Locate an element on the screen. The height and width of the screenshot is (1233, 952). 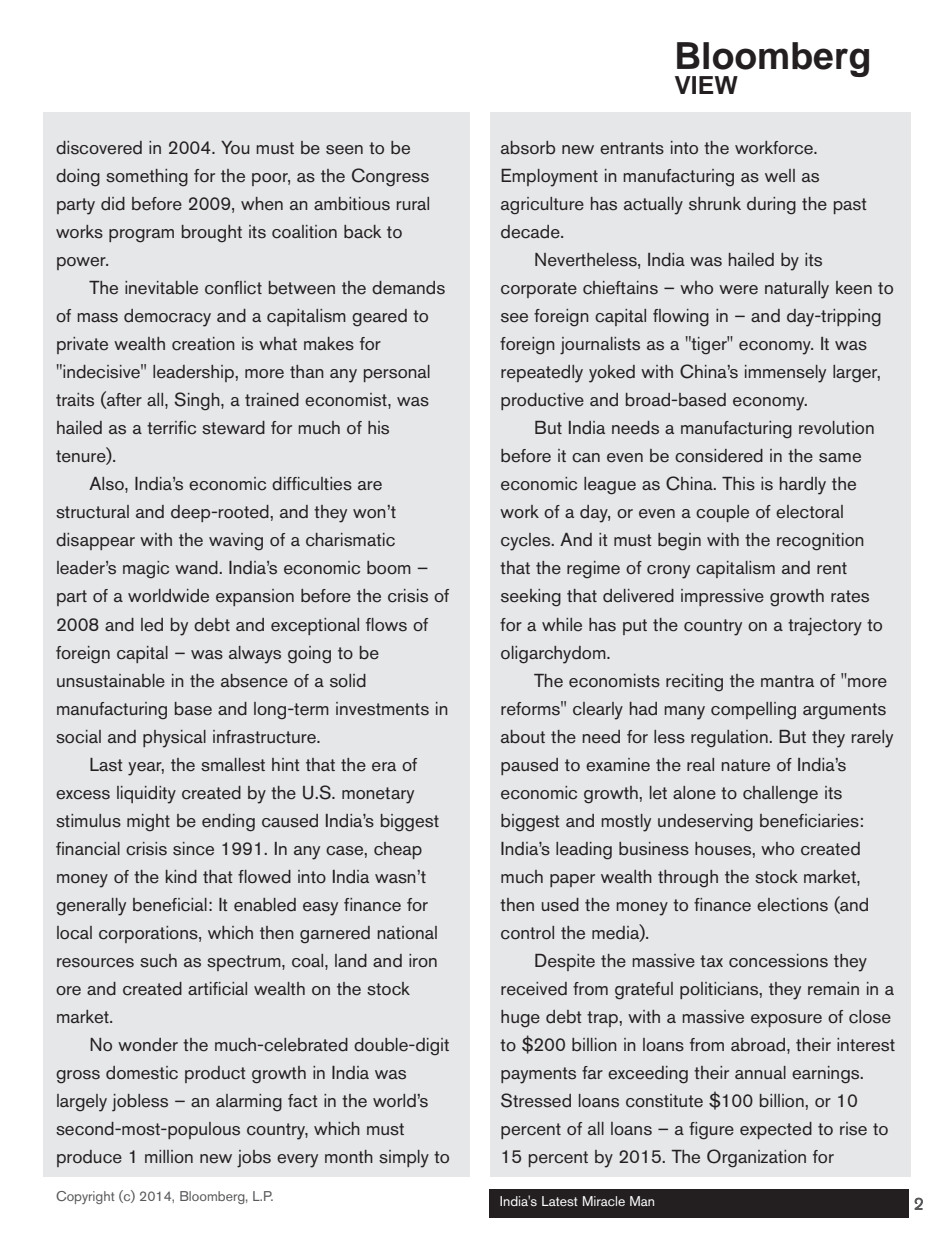
absorb is located at coordinates (528, 148).
